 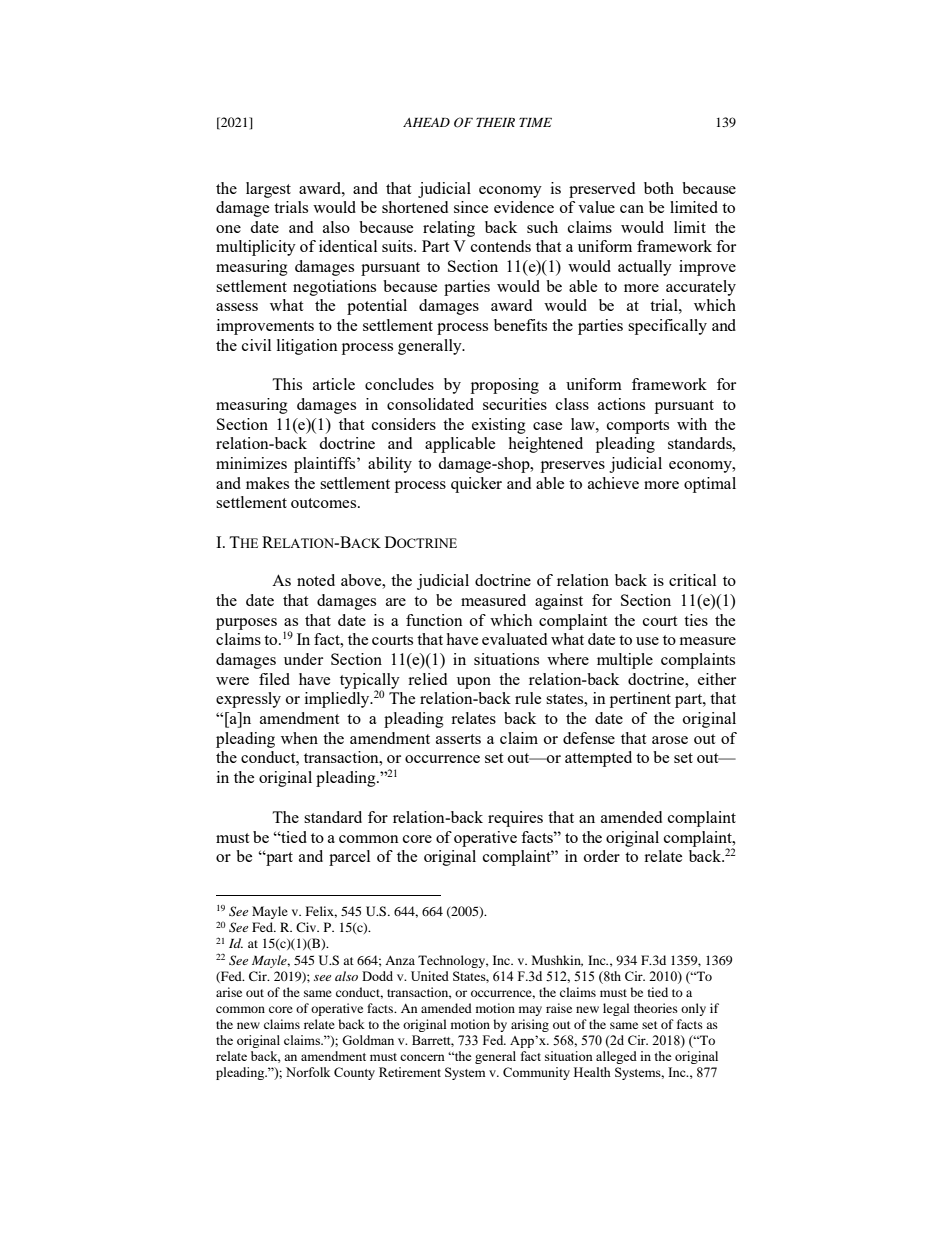 I want to click on existing, so click(x=499, y=426).
